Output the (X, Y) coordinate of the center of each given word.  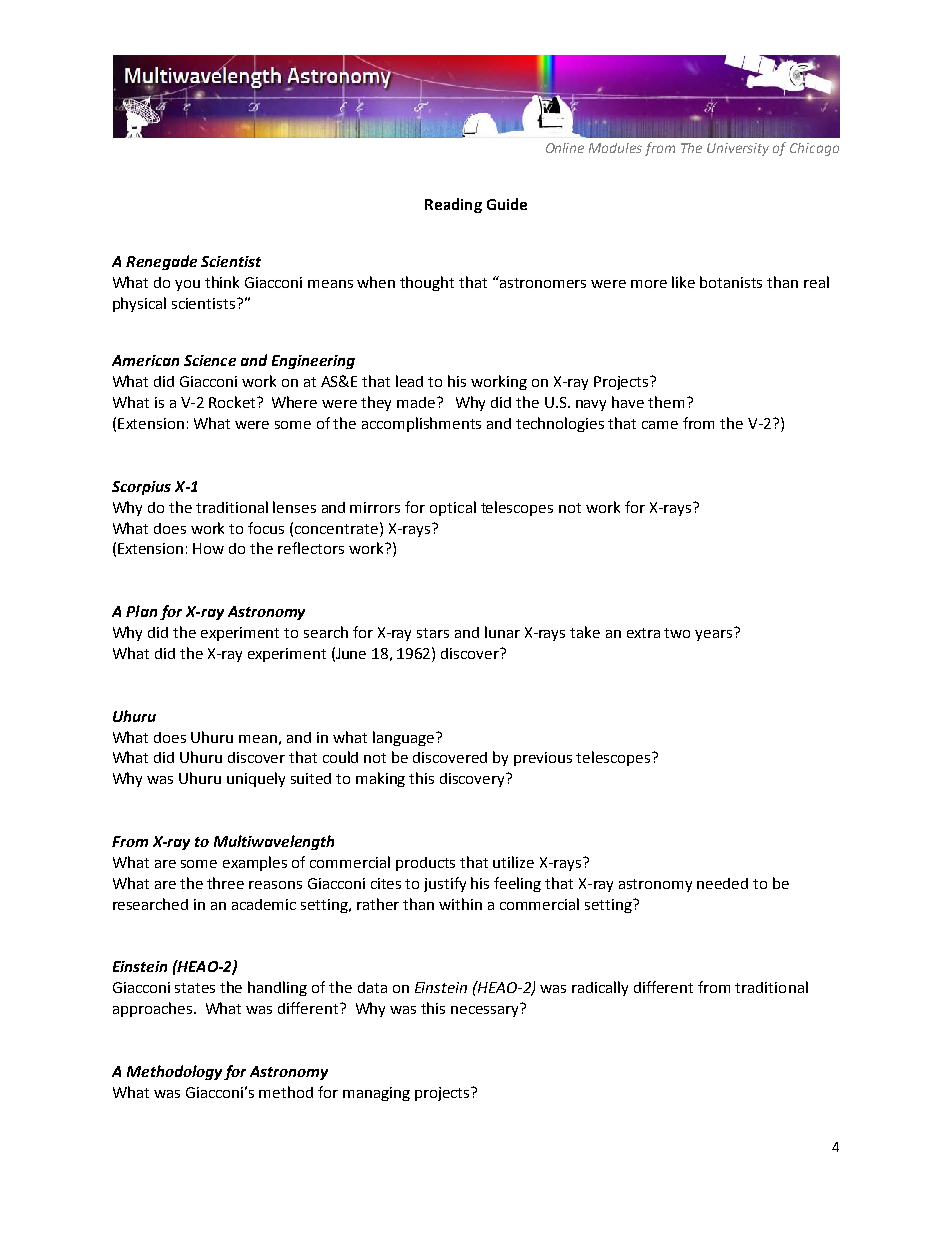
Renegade (161, 262)
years (715, 634)
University (738, 149)
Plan (141, 611)
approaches (154, 1009)
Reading (453, 205)
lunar (502, 632)
